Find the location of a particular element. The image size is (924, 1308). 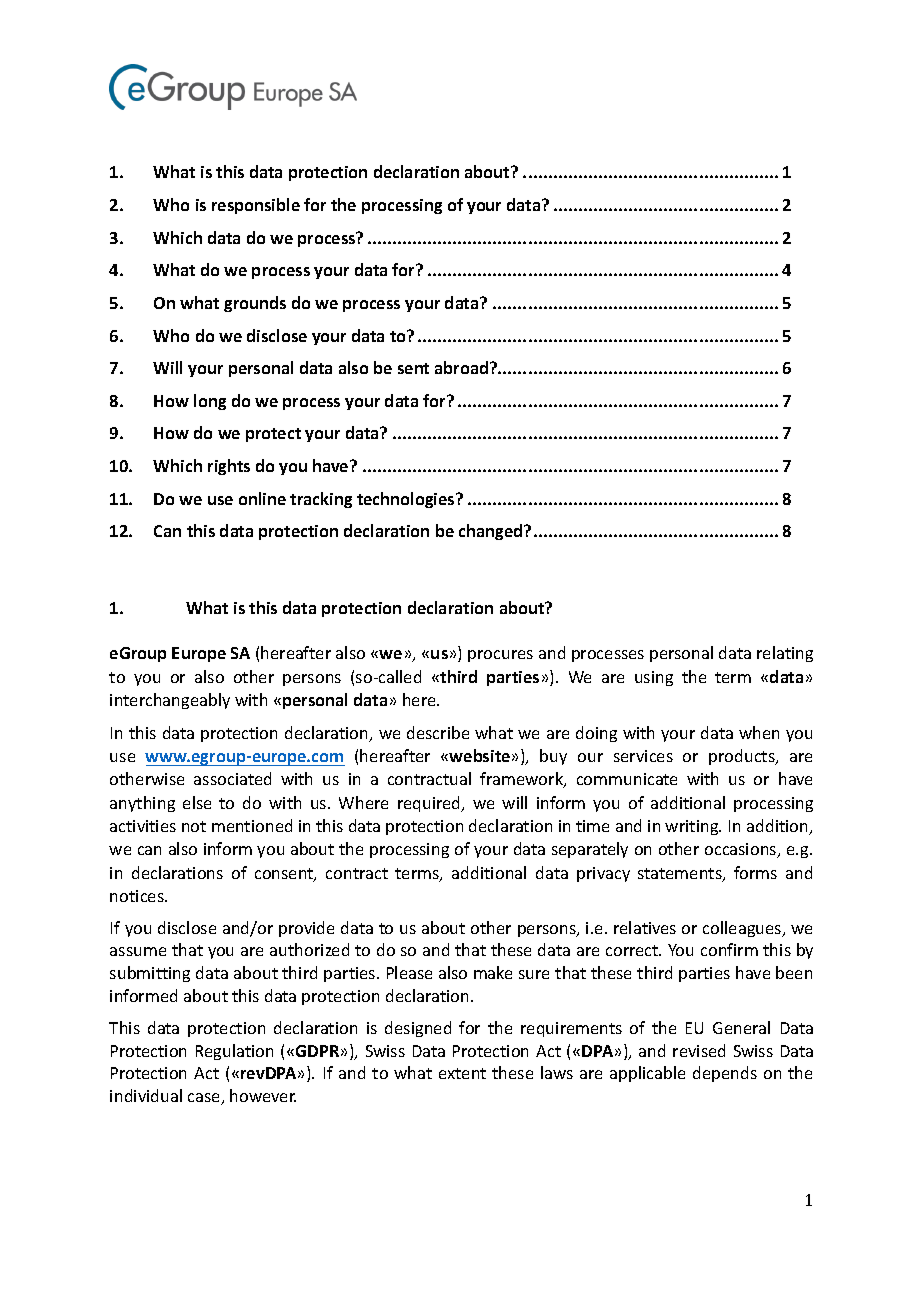

notices is located at coordinates (138, 896).
